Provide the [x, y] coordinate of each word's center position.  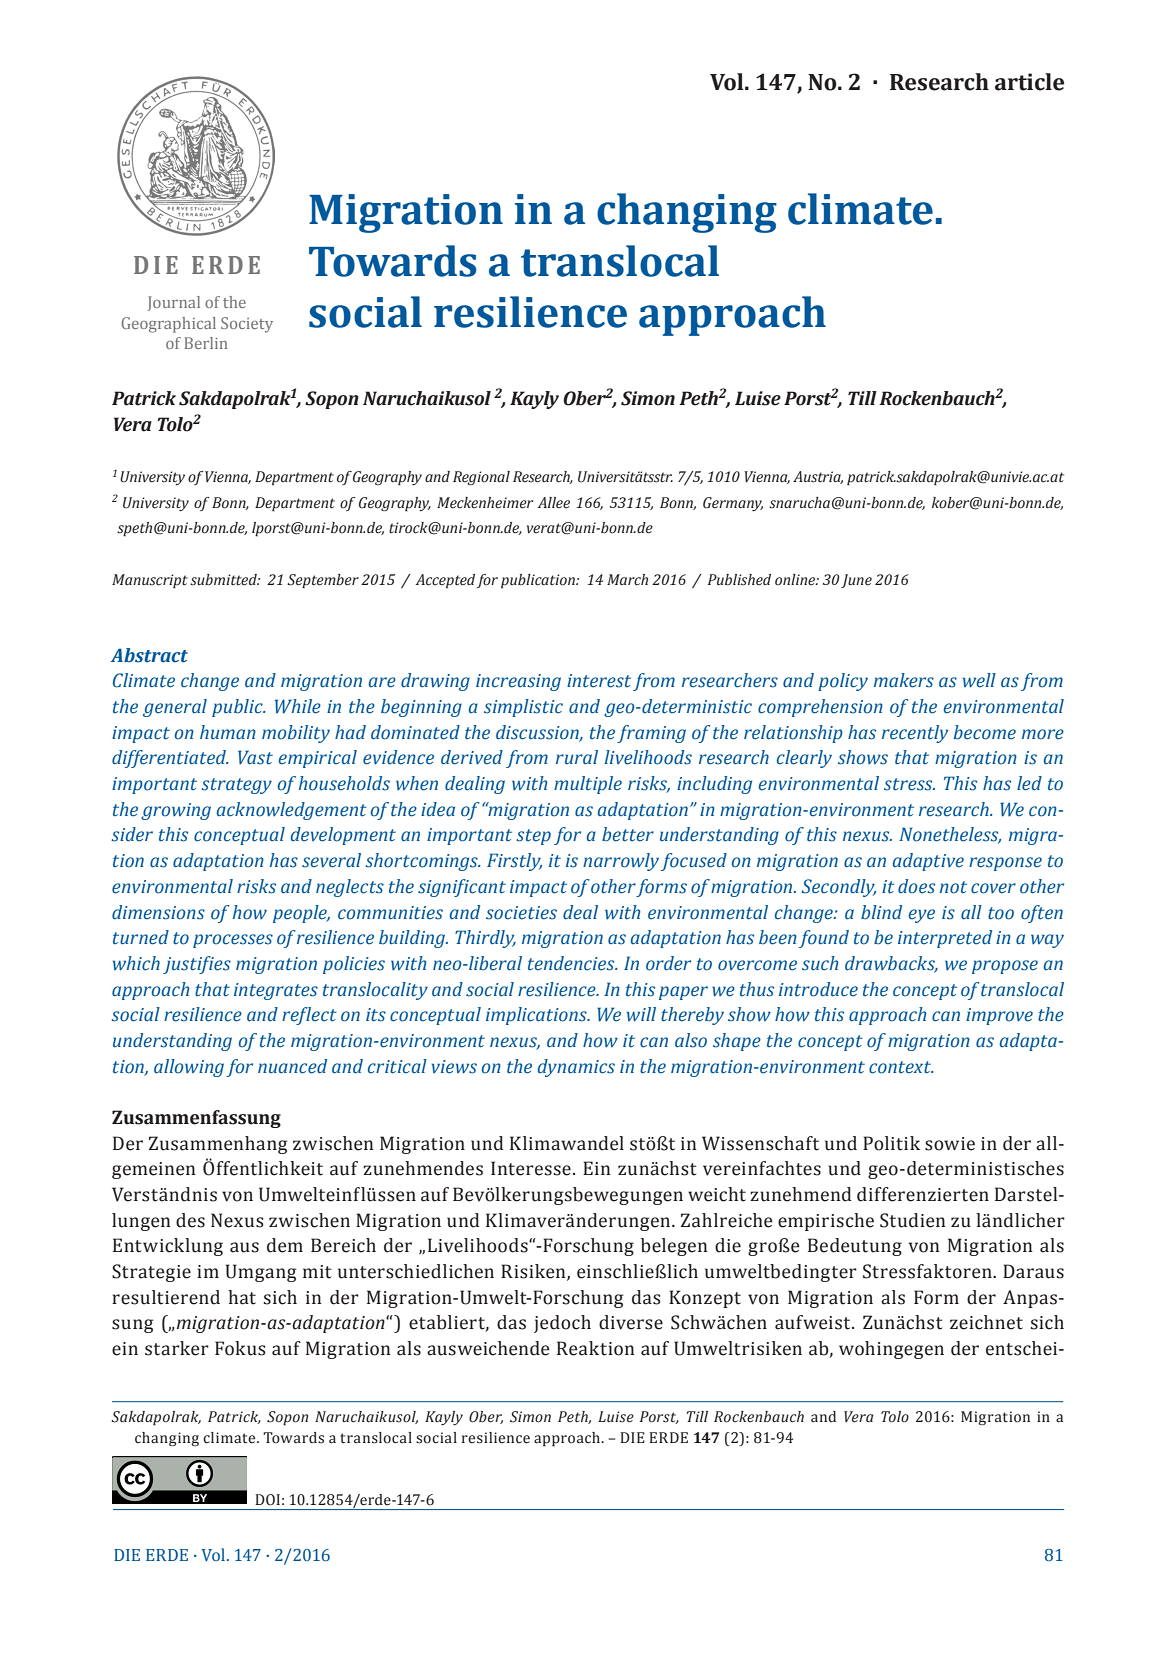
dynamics [576, 1068]
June [856, 581]
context [901, 1067]
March [627, 579]
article [1029, 82]
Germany [733, 504]
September [323, 581]
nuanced [292, 1066]
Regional [481, 478]
